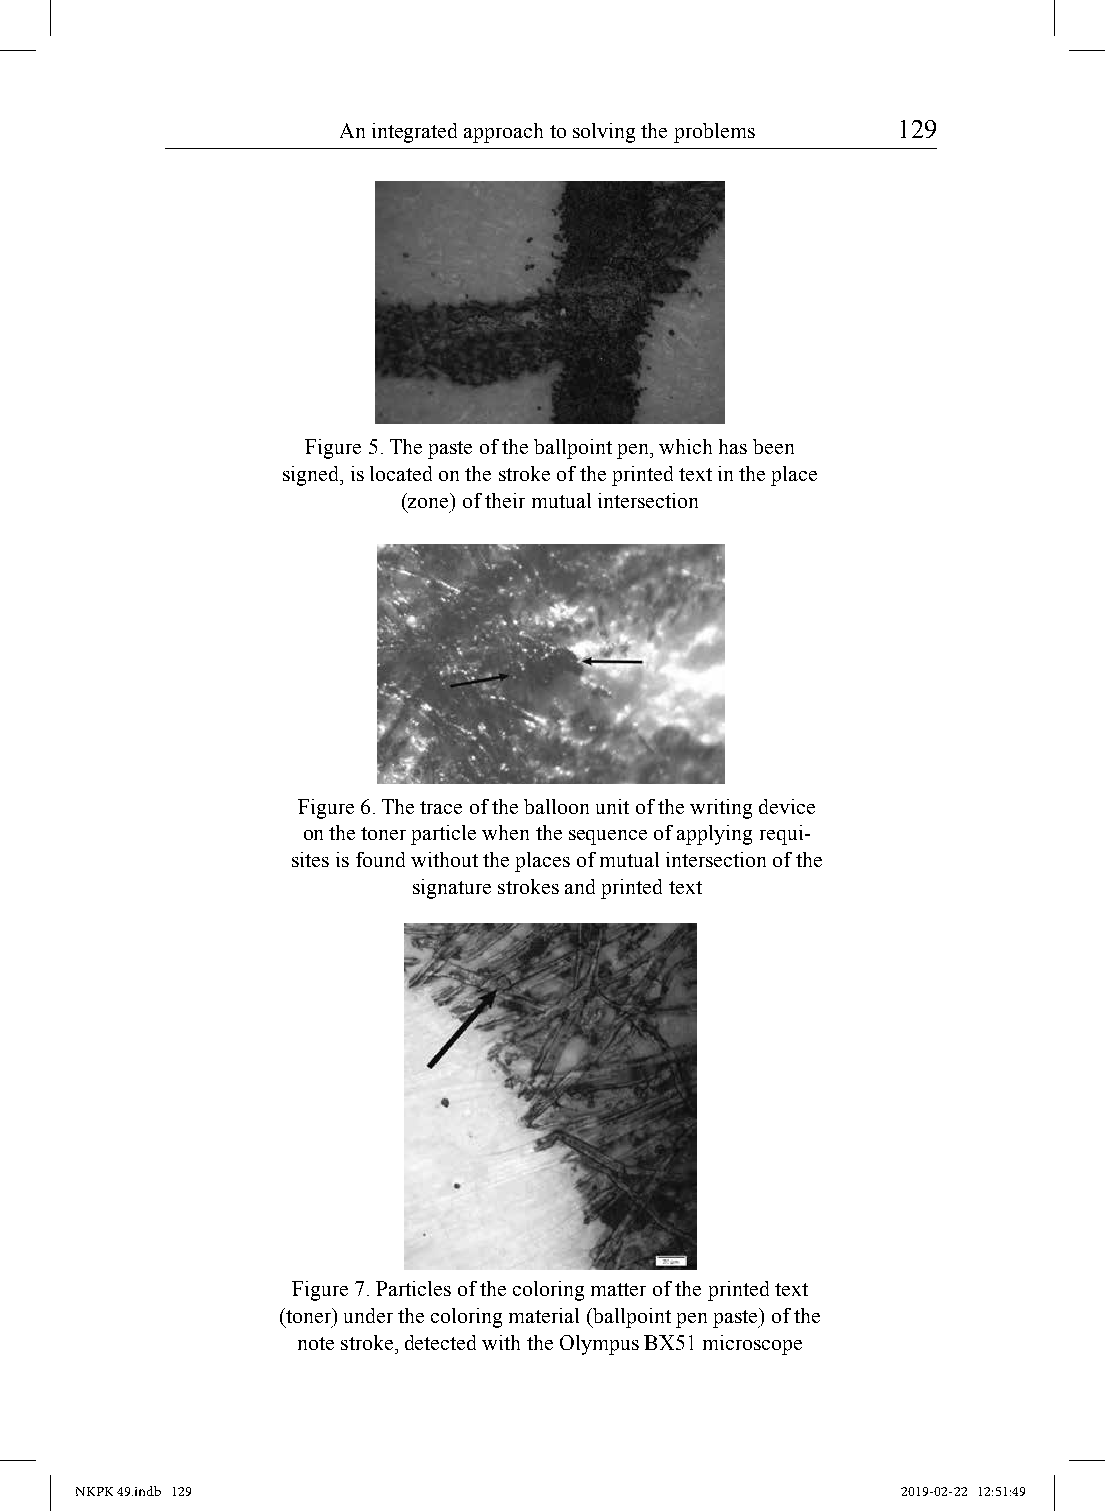  Describe the element at coordinates (714, 835) in the screenshot. I see `applying` at that location.
